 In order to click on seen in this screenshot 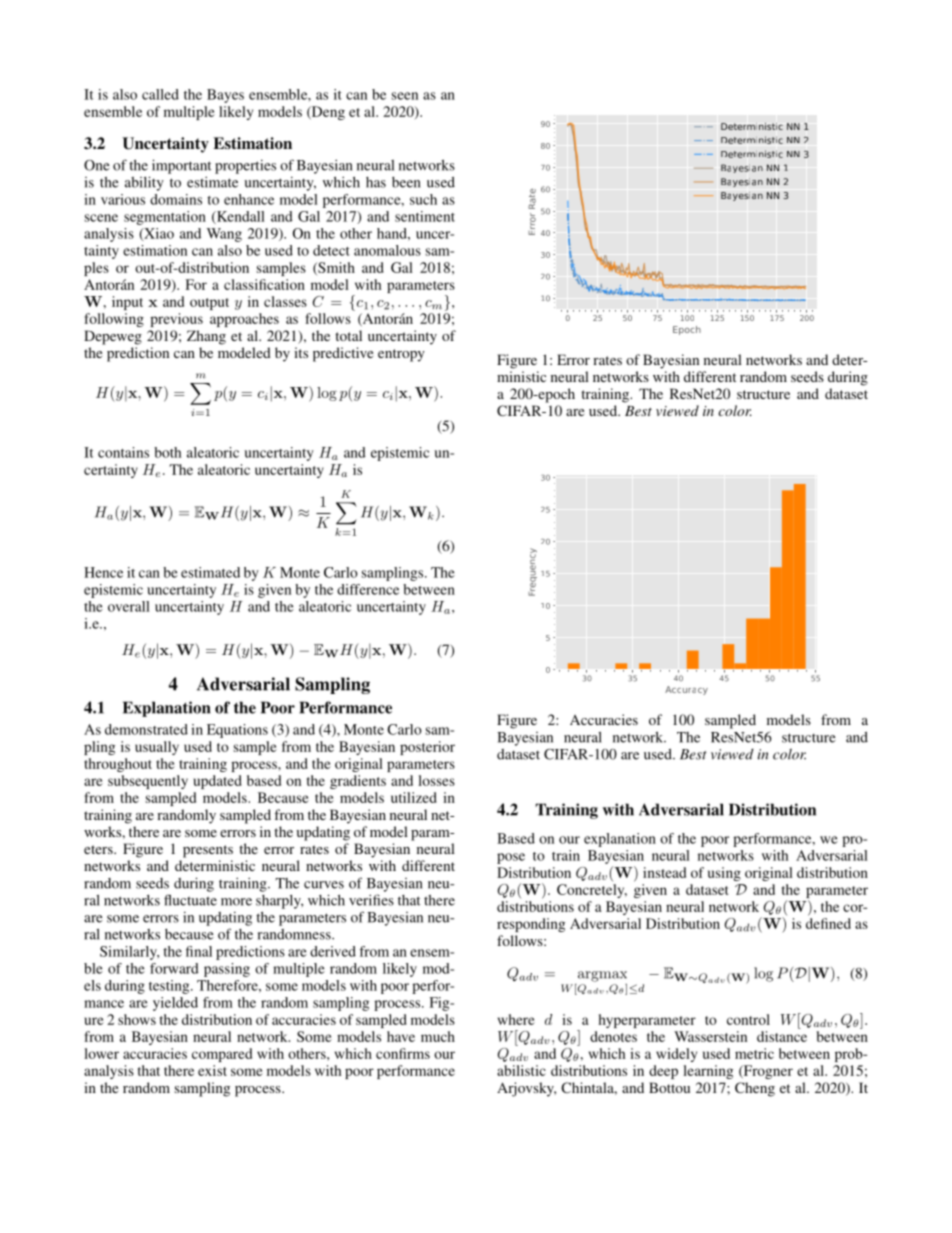, I will do `click(405, 96)`.
